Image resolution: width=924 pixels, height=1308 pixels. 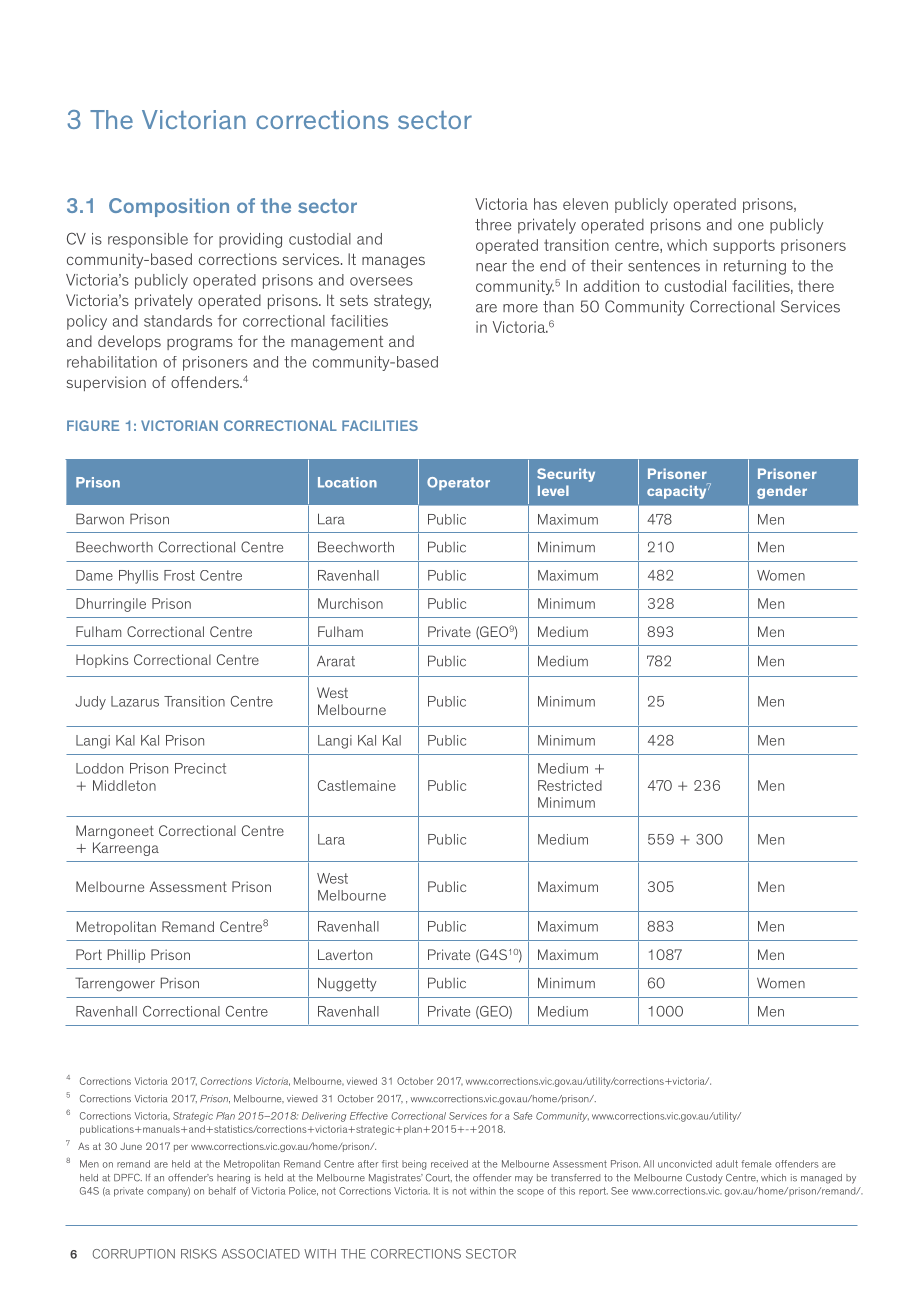 What do you see at coordinates (148, 240) in the document?
I see `responsible` at bounding box center [148, 240].
